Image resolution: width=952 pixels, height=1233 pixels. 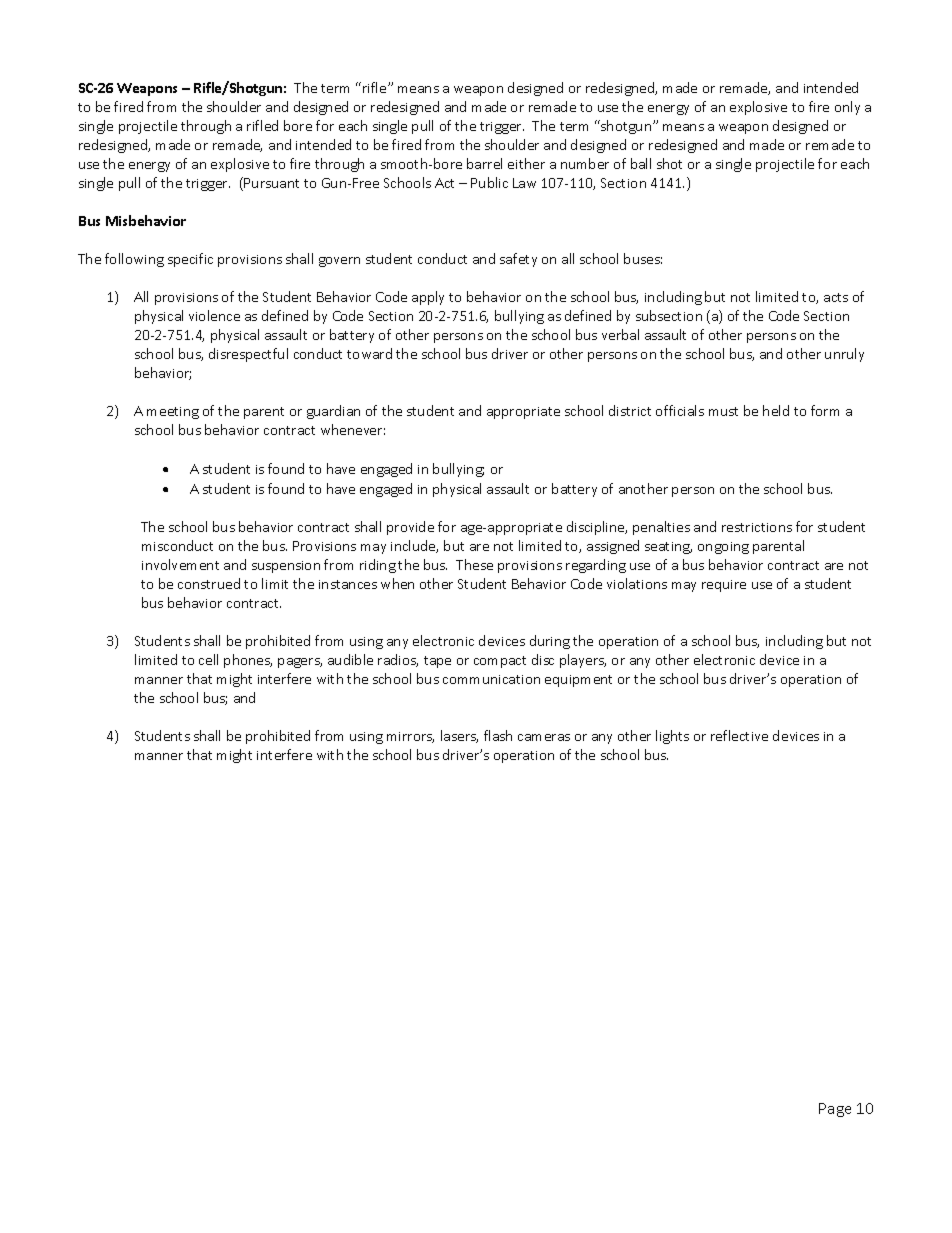 I want to click on cell, so click(x=208, y=659).
